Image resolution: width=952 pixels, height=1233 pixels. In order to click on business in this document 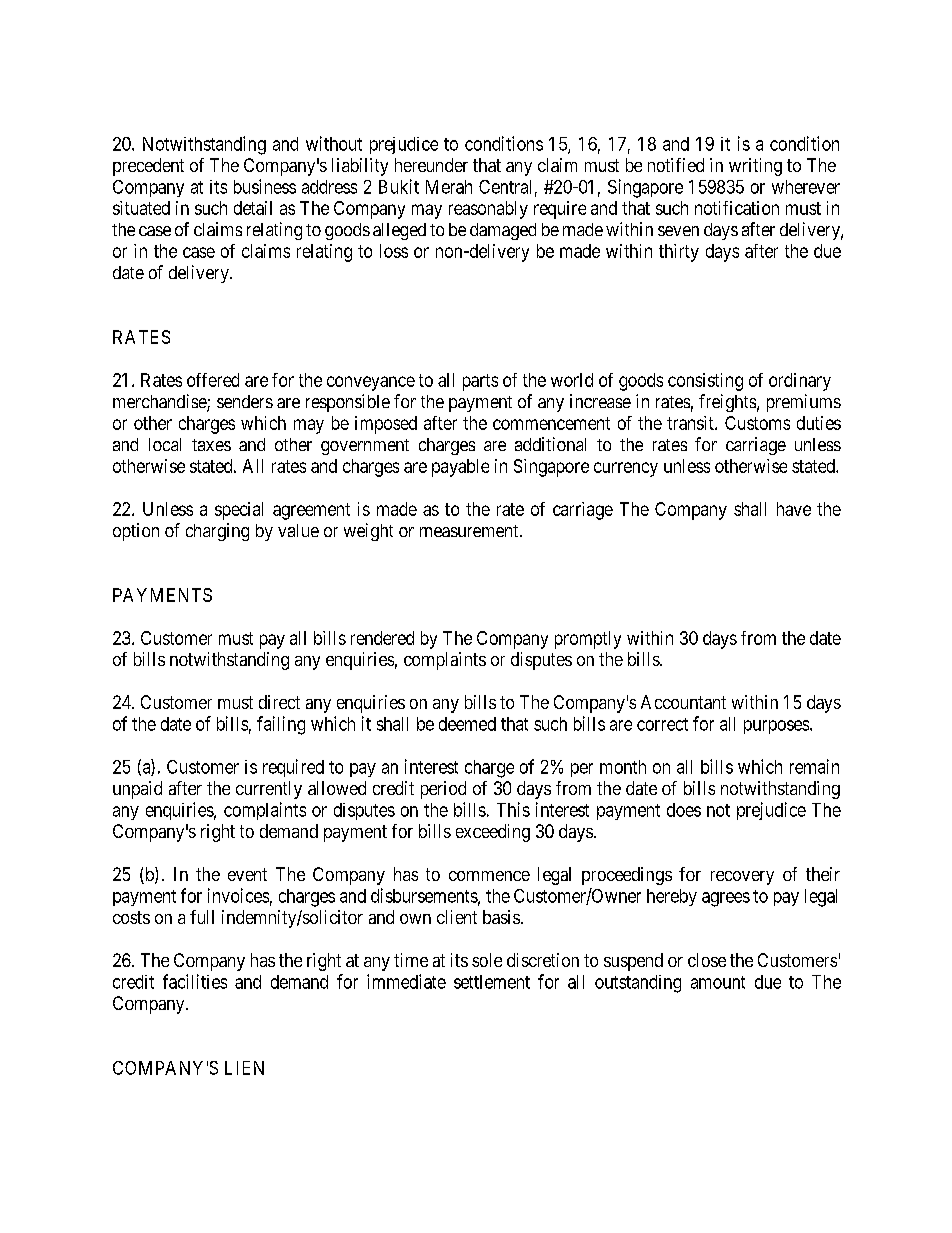, I will do `click(265, 186)`.
